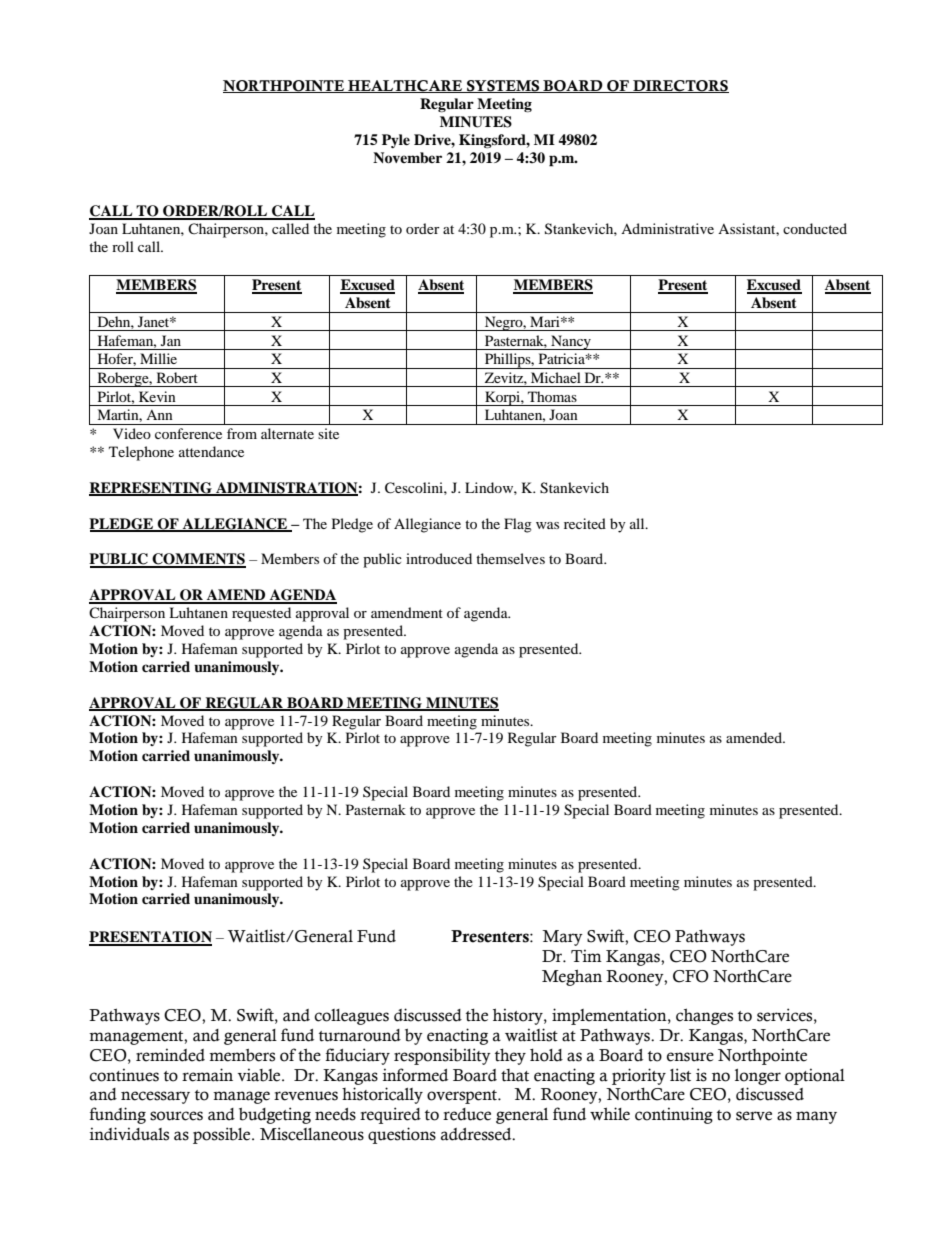  I want to click on Nancy, so click(571, 342).
